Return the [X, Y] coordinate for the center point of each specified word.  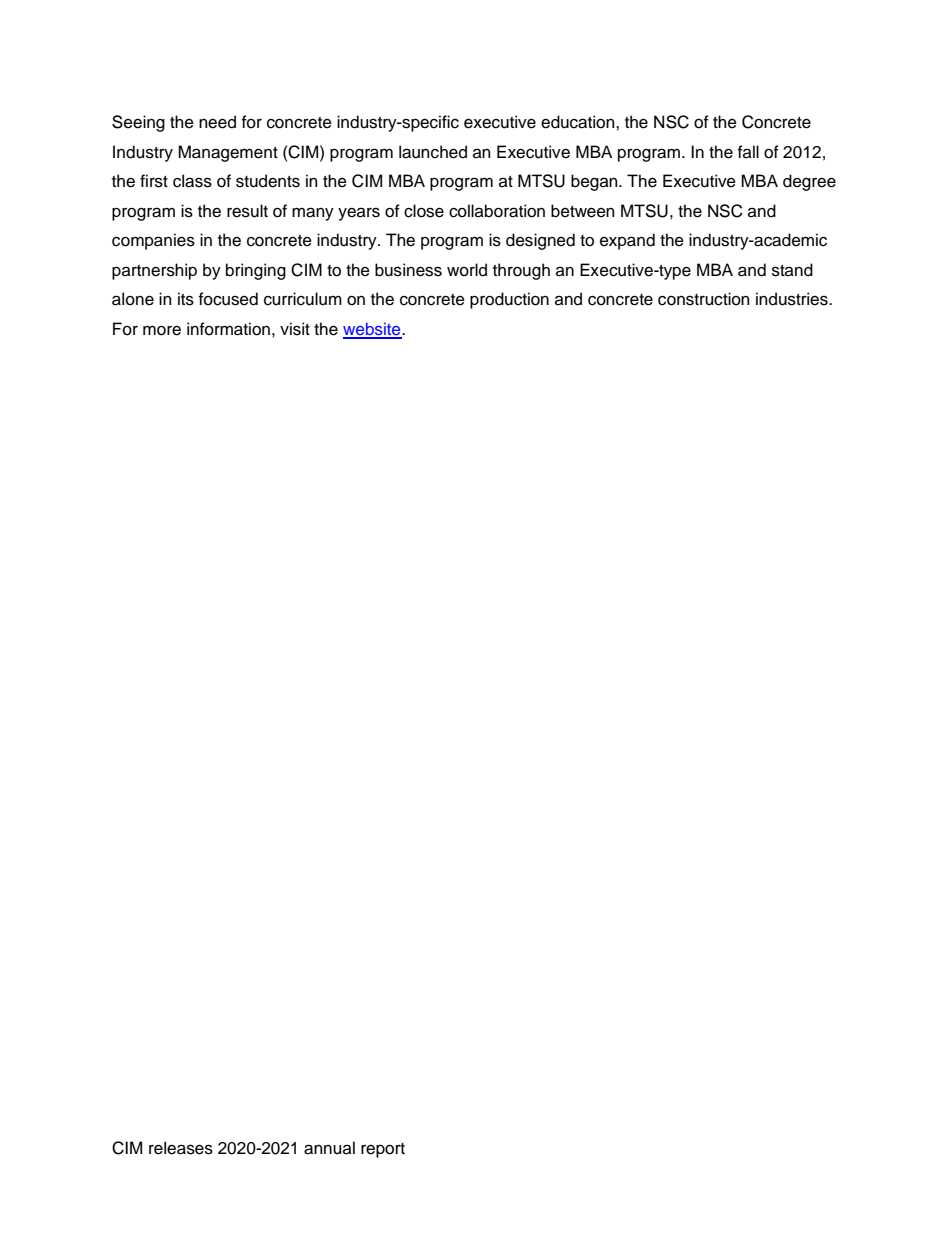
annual [329, 1148]
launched [433, 152]
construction [704, 299]
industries [793, 299]
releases [181, 1148]
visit [295, 329]
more [162, 330]
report [383, 1150]
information [228, 329]
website [373, 330]
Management [228, 153]
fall [748, 151]
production [509, 300]
